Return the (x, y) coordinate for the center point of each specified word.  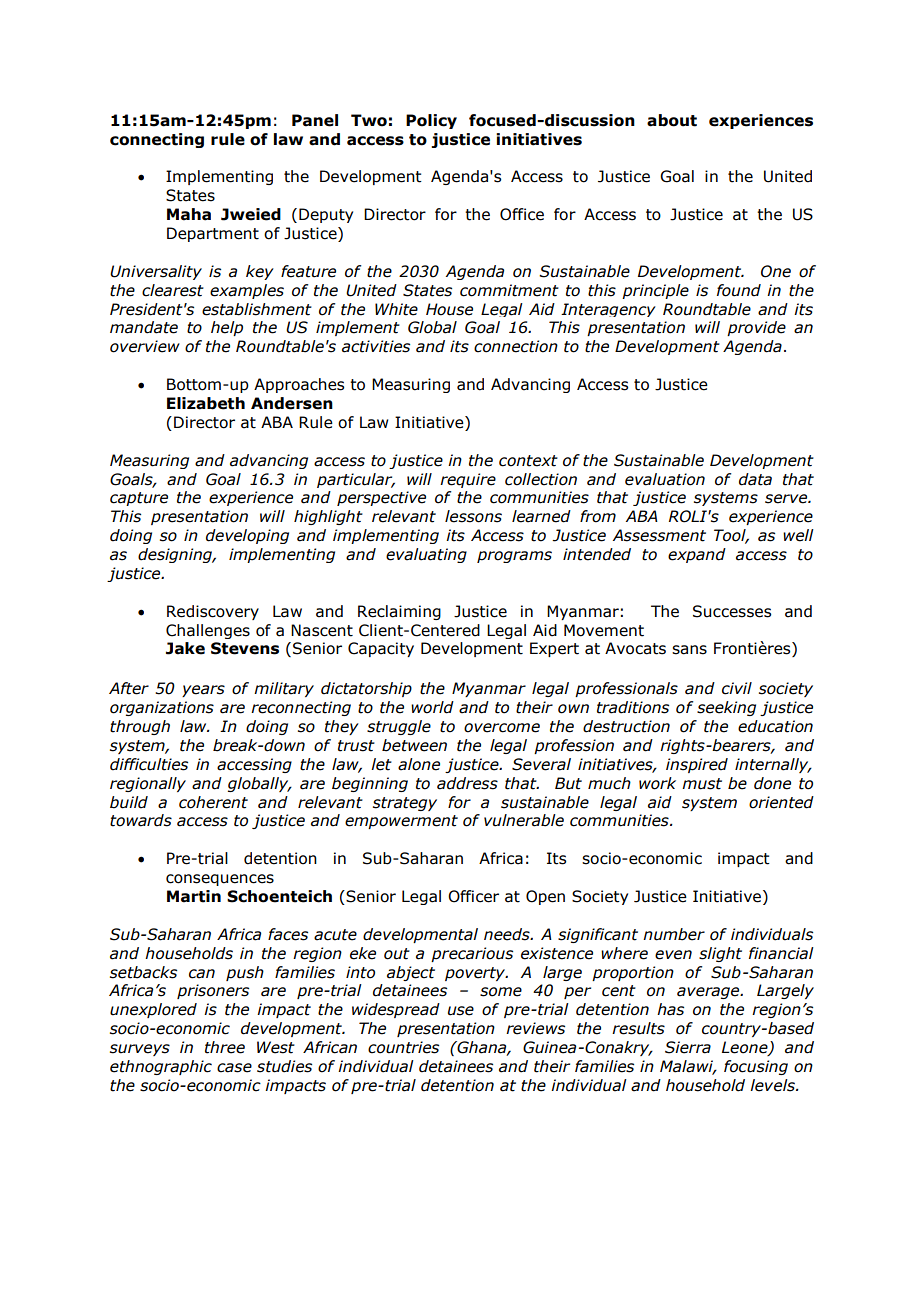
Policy (431, 121)
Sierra (688, 1047)
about (672, 120)
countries (403, 1047)
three (225, 1047)
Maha (189, 214)
